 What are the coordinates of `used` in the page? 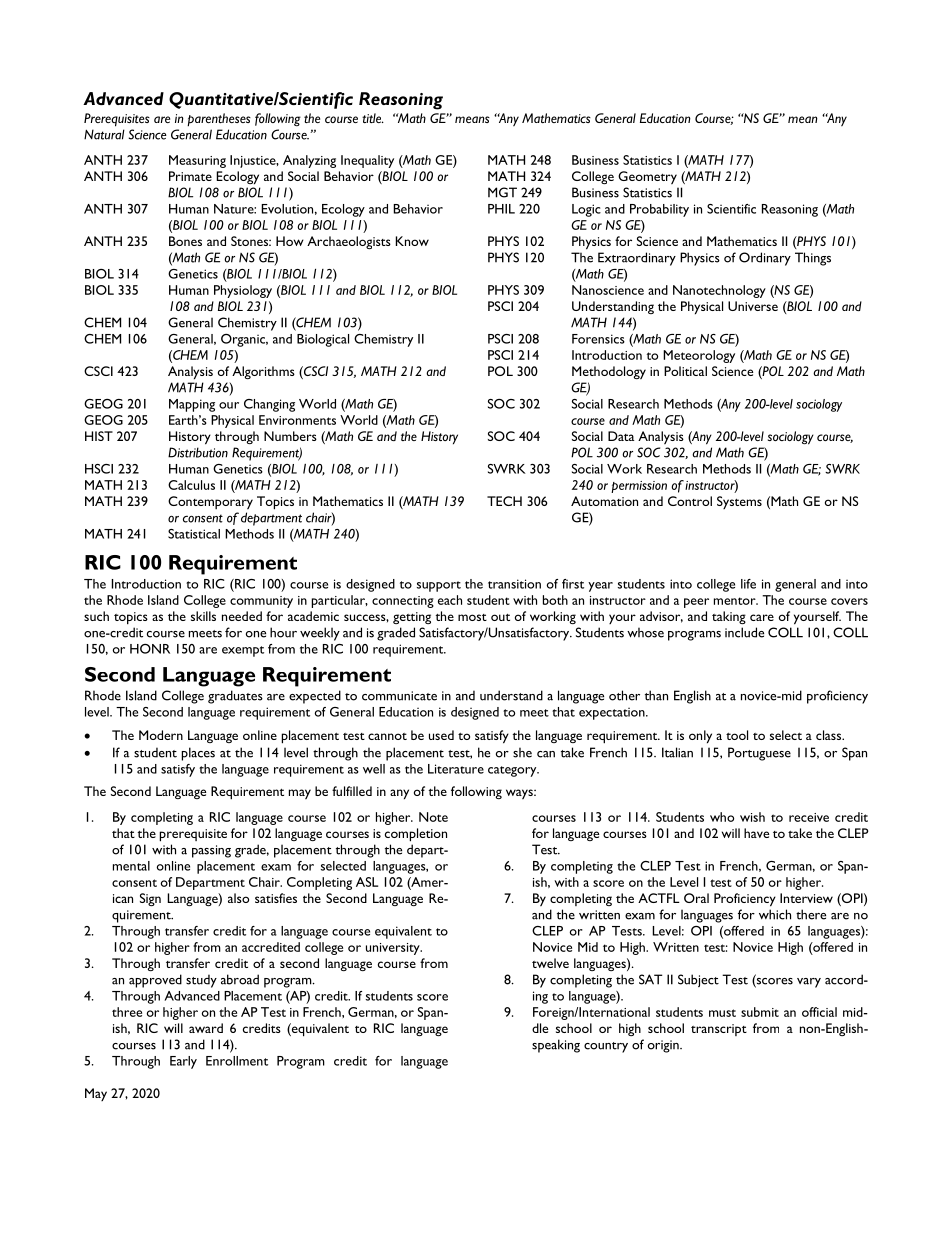 It's located at (441, 735).
